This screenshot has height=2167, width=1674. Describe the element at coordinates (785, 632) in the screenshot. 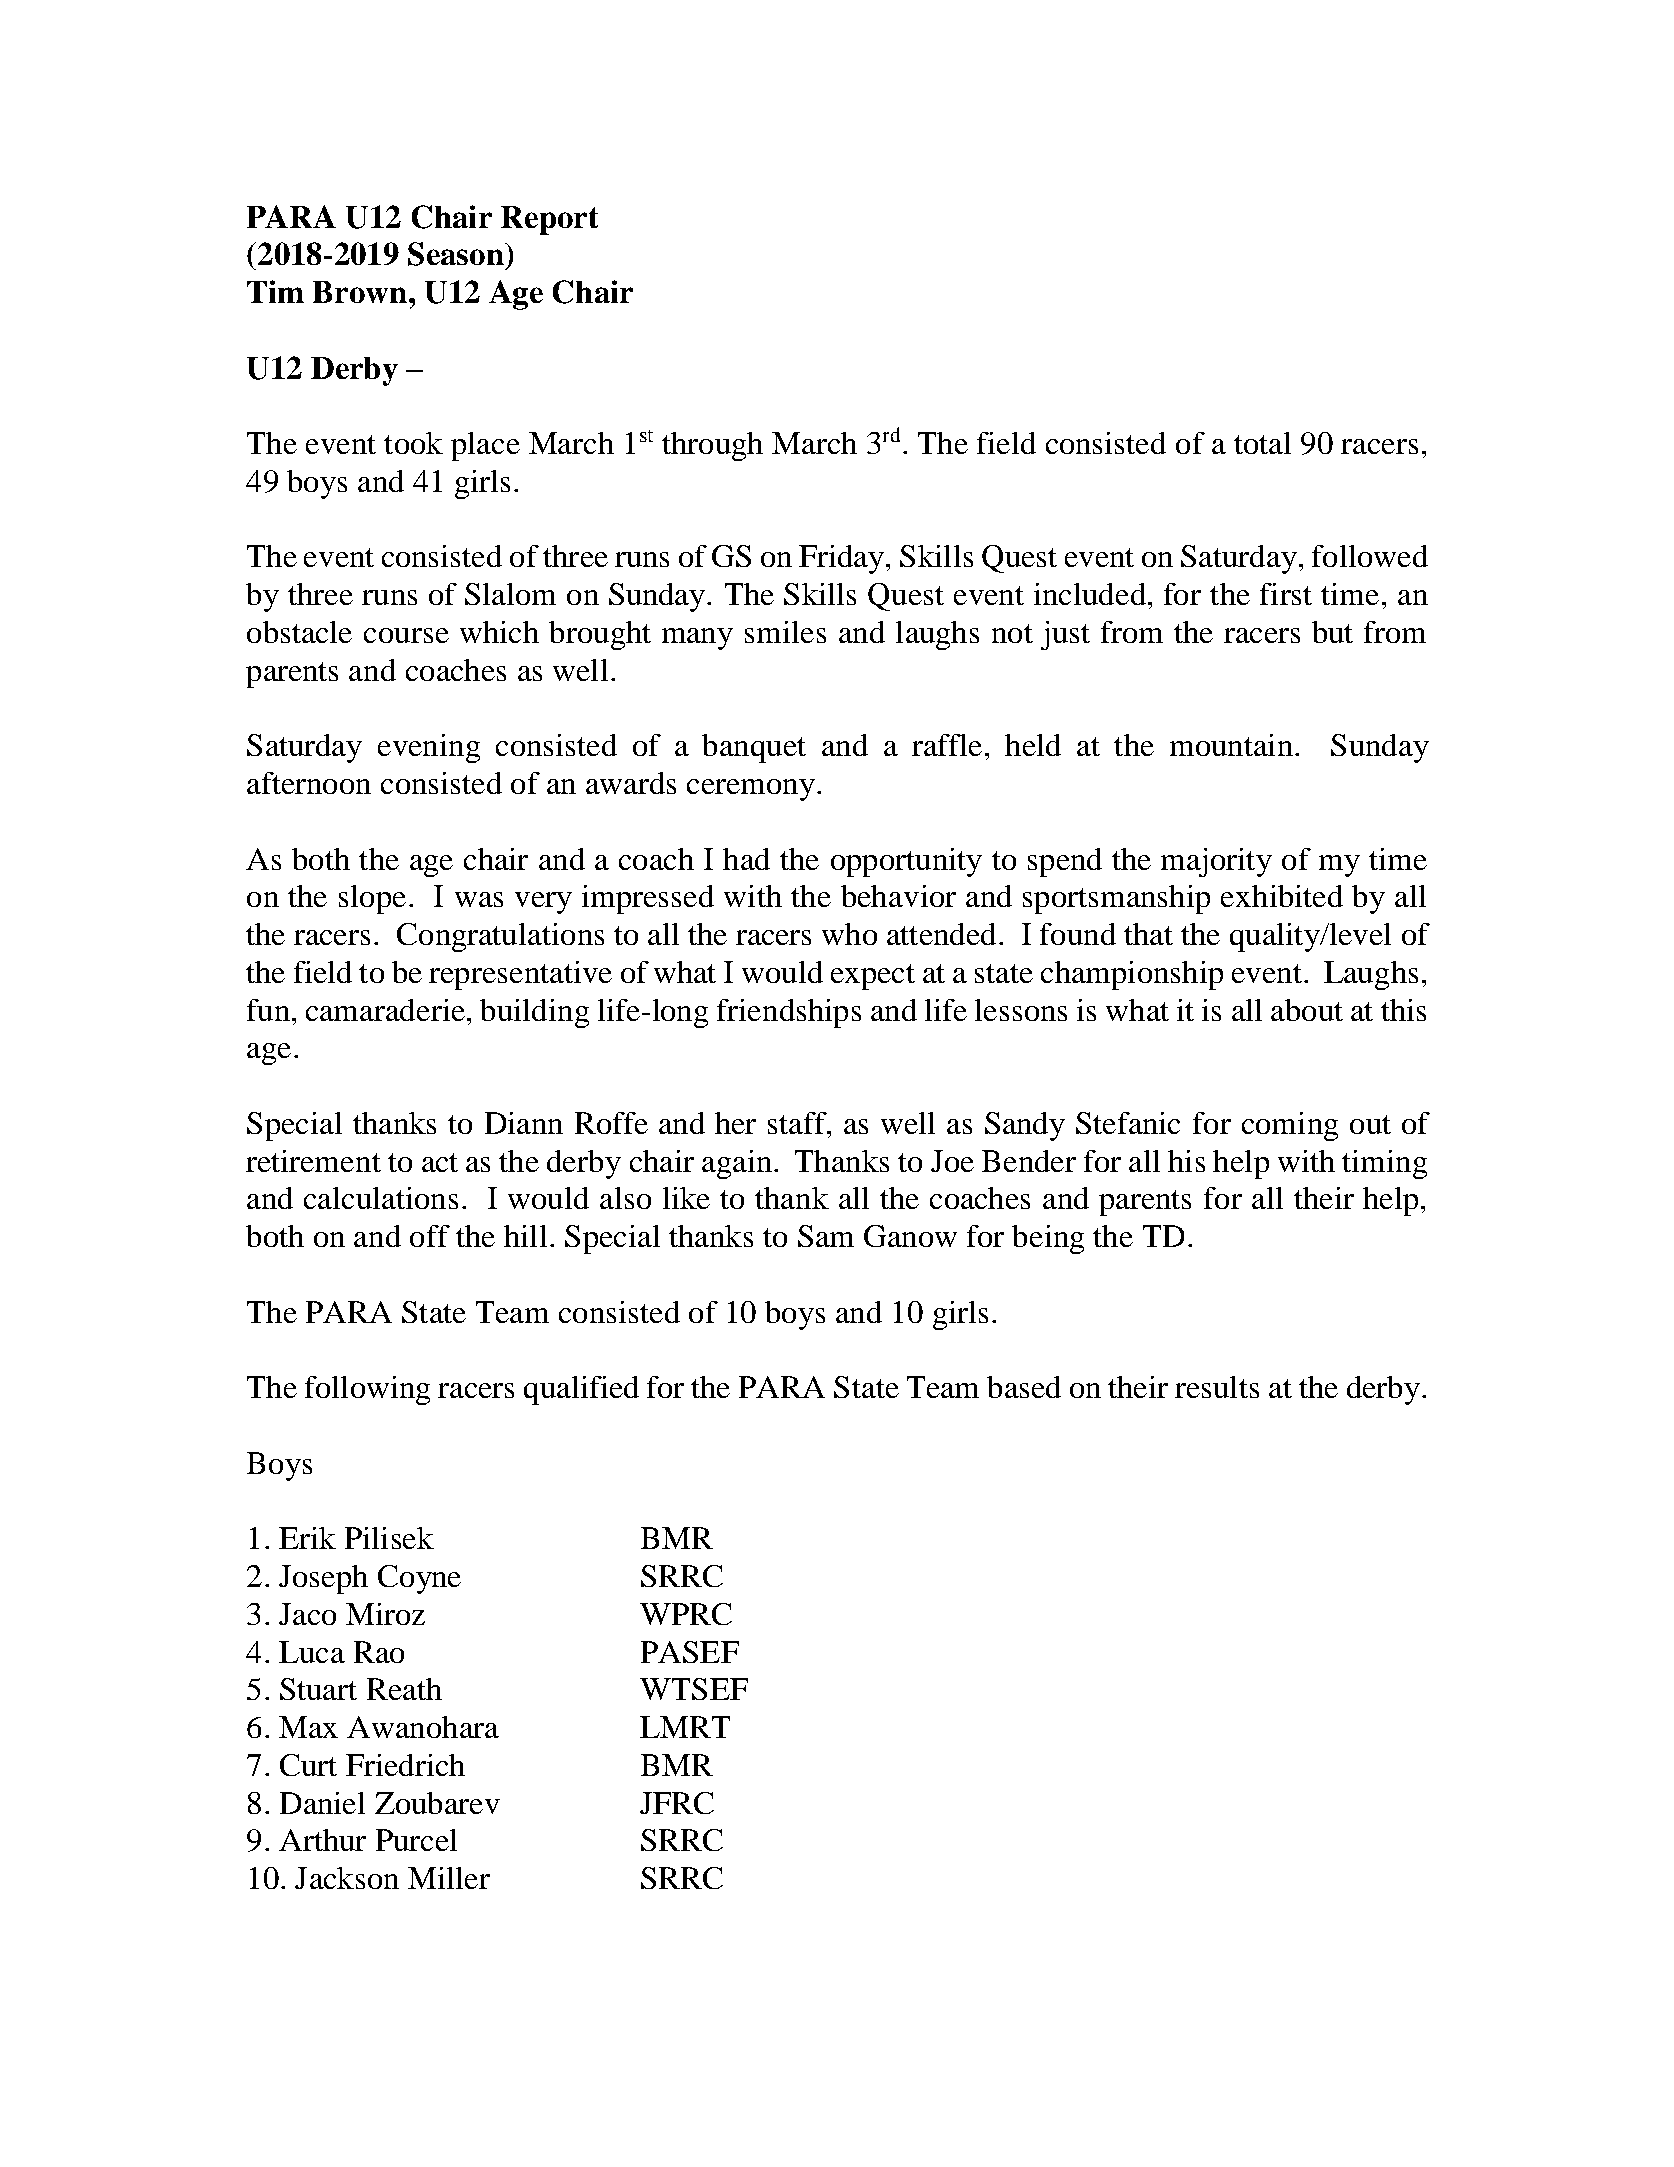

I see `smiles` at that location.
